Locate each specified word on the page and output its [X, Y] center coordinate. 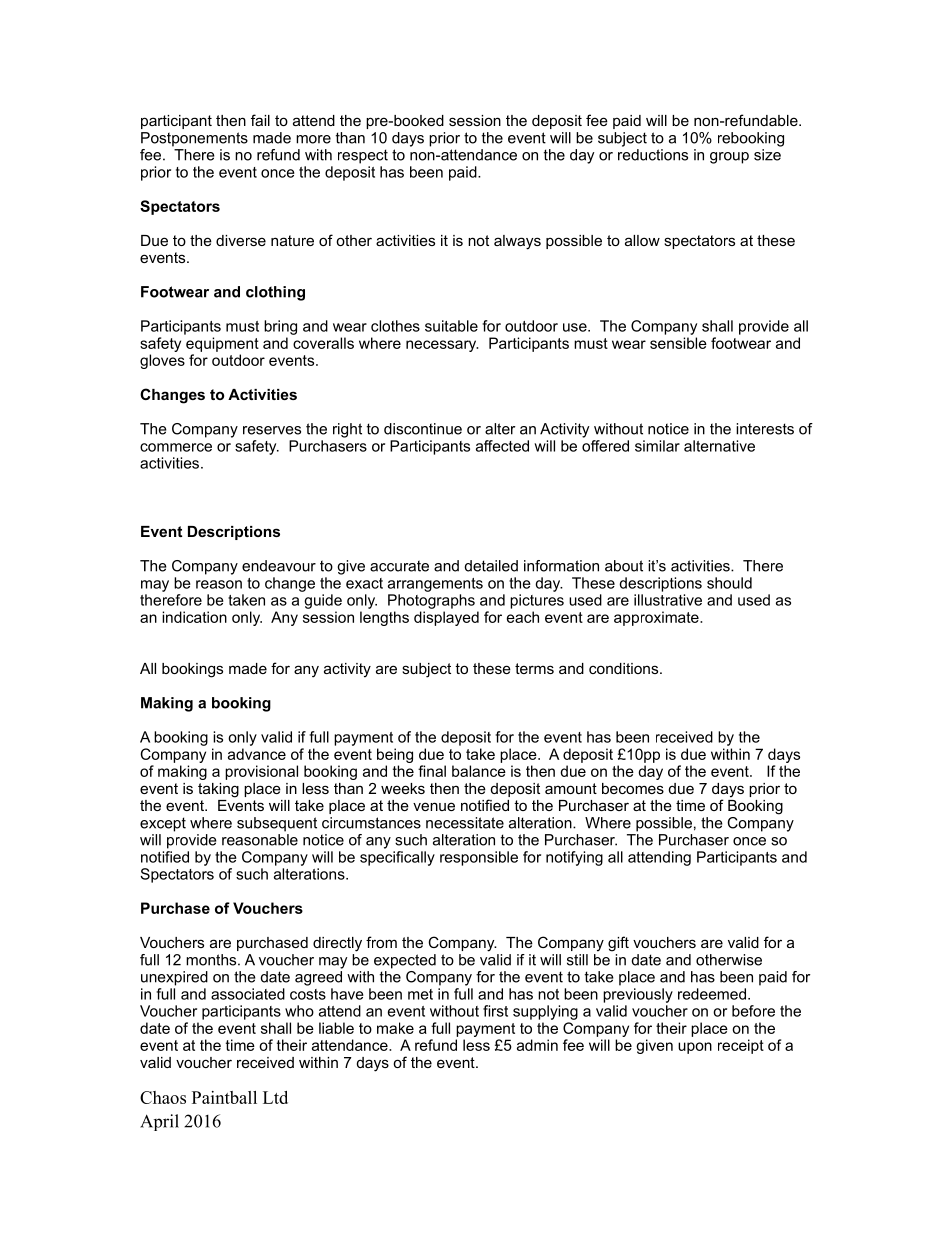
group [729, 158]
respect [363, 156]
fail [260, 120]
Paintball [224, 1097]
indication [194, 617]
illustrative [668, 600]
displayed [446, 618]
